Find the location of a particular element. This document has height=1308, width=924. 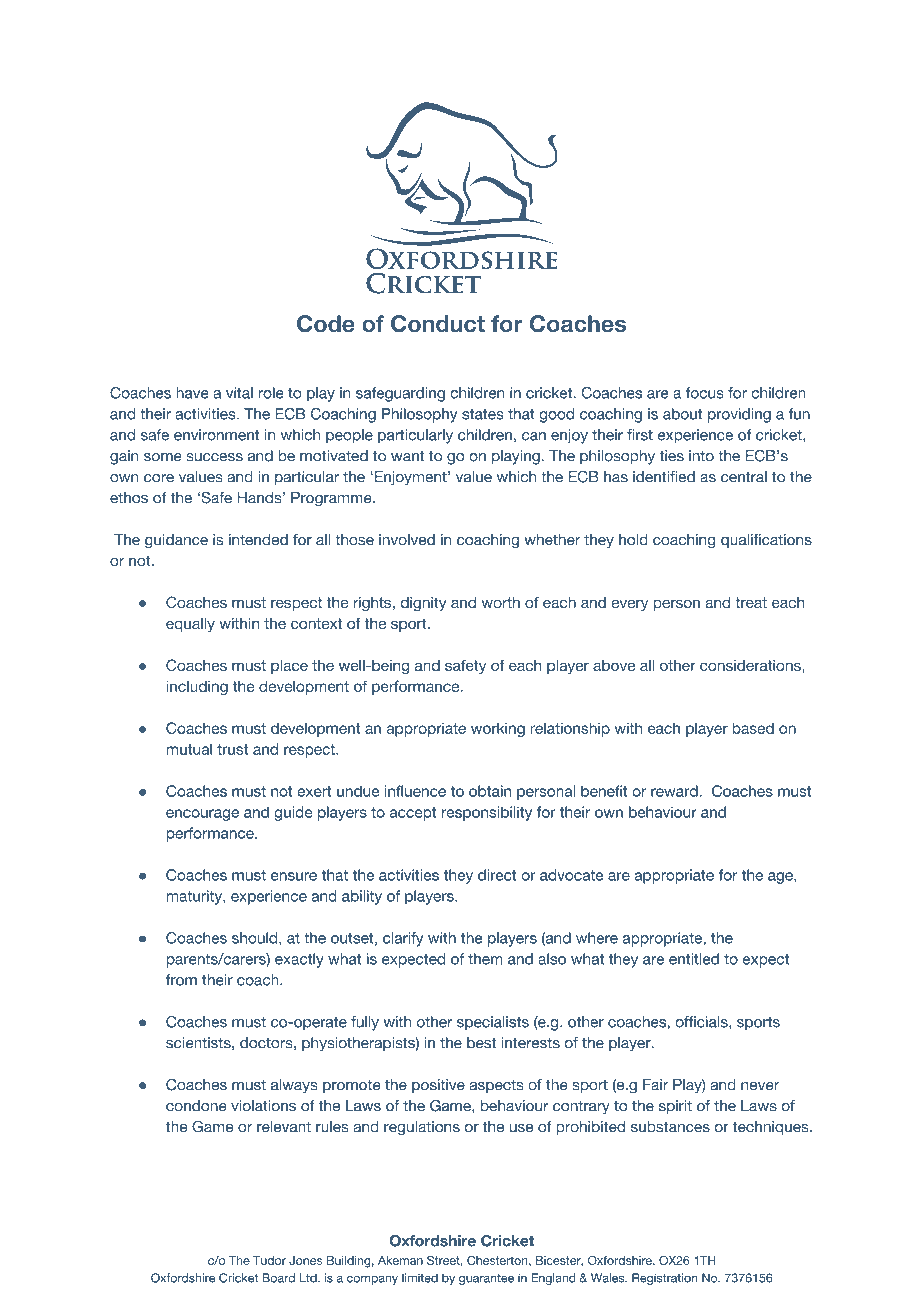

best is located at coordinates (481, 1043).
